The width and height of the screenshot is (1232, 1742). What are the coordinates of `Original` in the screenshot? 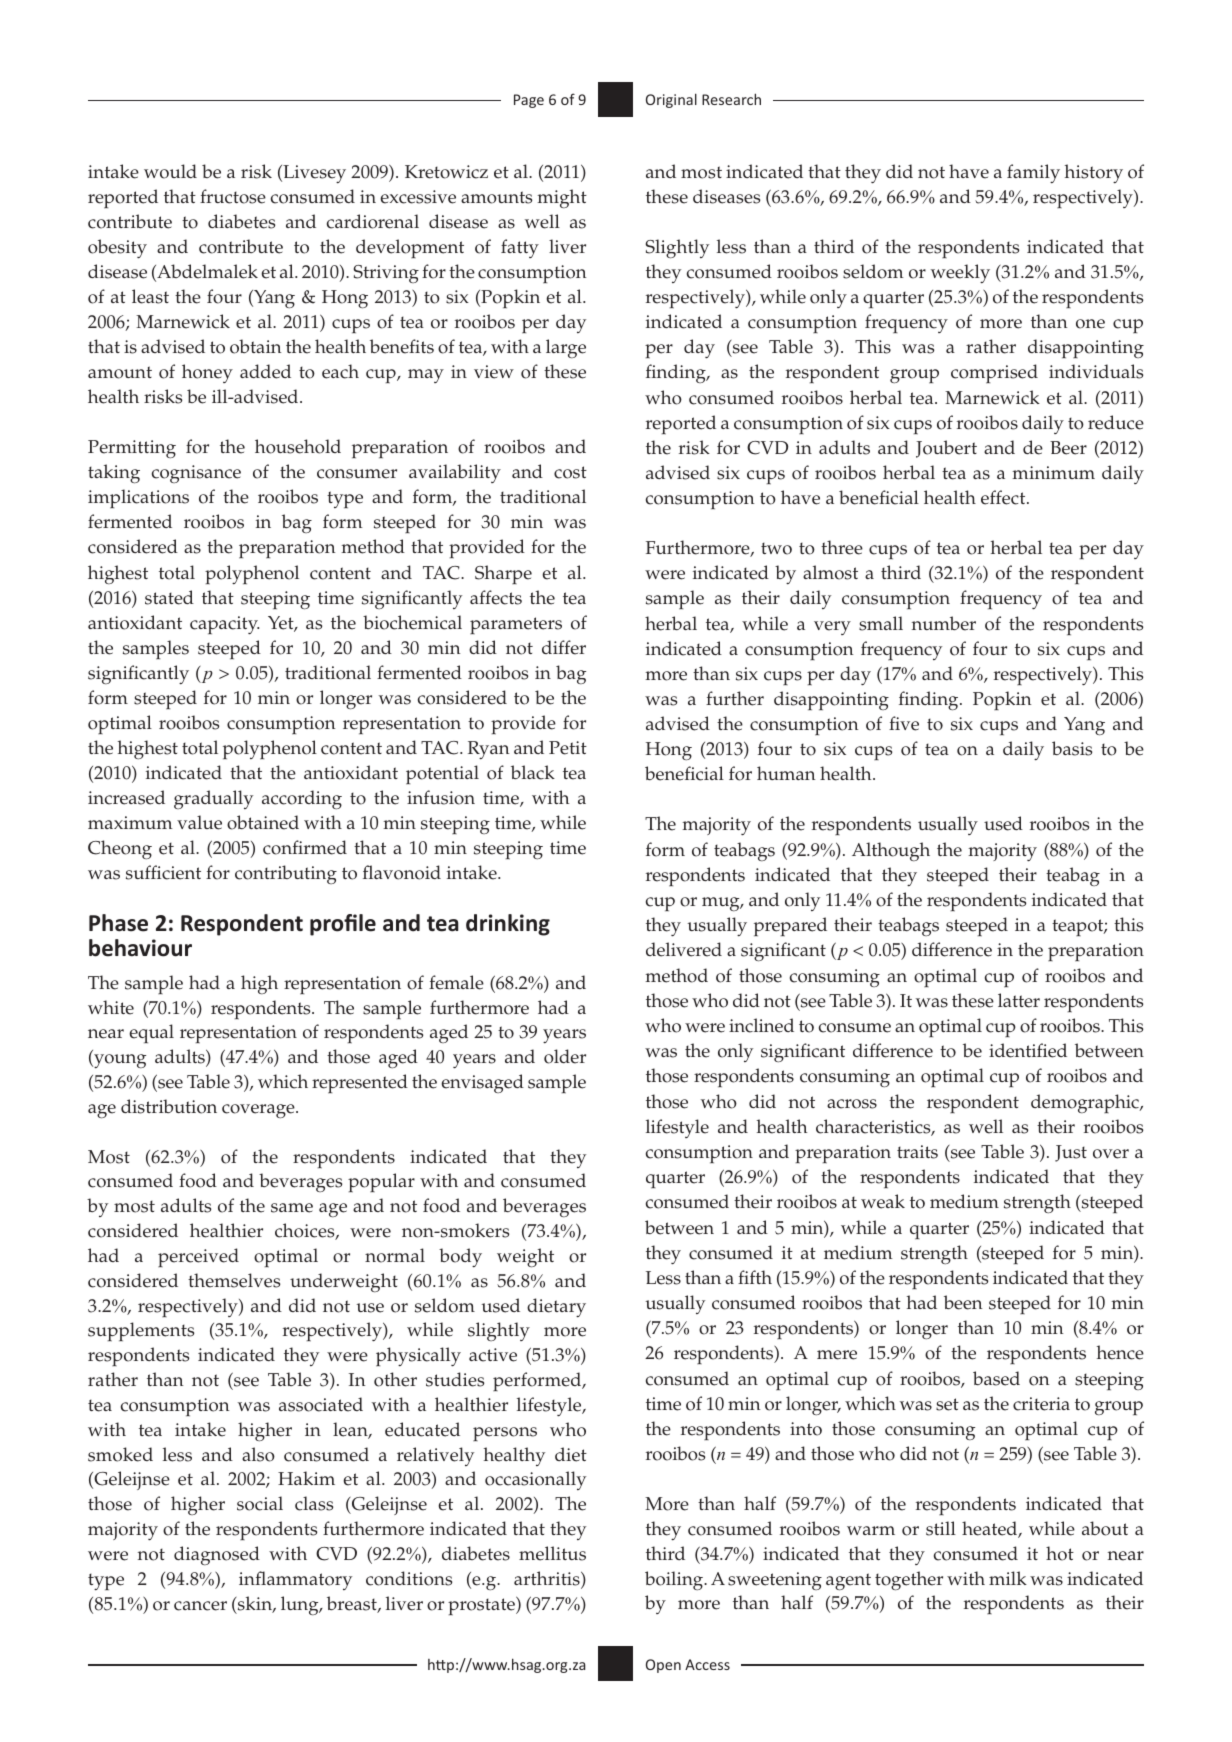 It's located at (671, 100).
